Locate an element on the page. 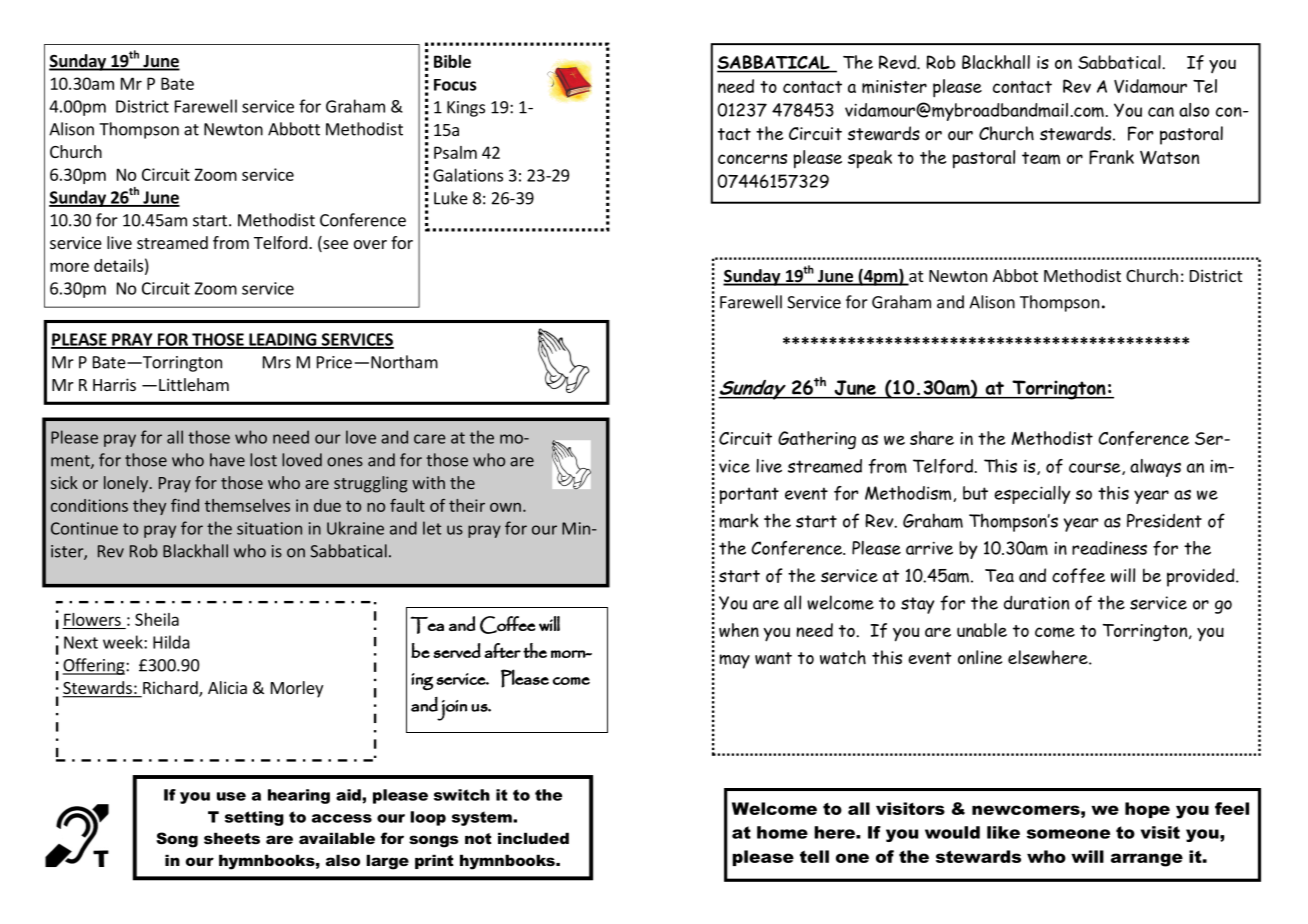 The image size is (1308, 924). details is located at coordinates (118, 265).
